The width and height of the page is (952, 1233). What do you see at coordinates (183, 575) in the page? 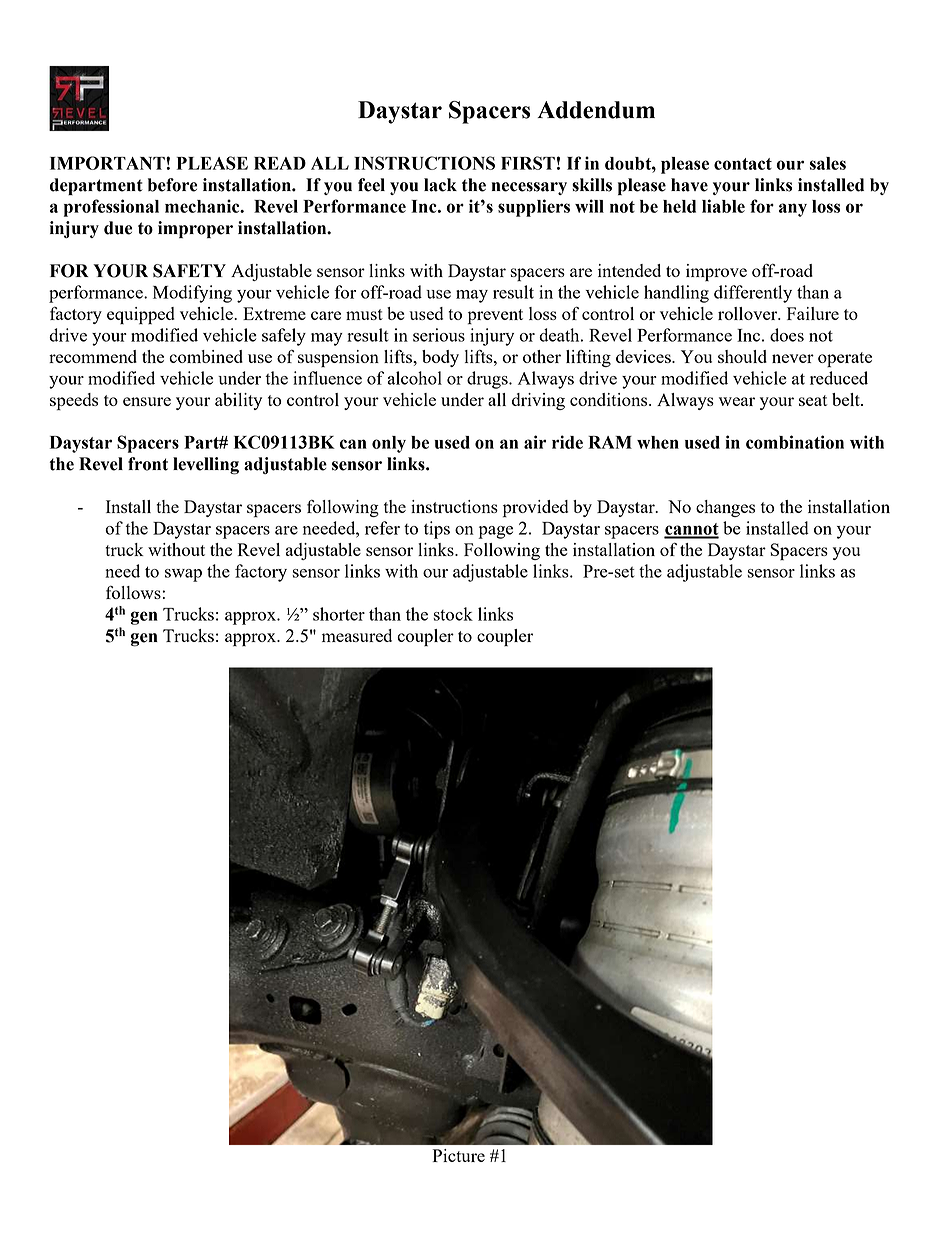
I see `swap` at bounding box center [183, 575].
